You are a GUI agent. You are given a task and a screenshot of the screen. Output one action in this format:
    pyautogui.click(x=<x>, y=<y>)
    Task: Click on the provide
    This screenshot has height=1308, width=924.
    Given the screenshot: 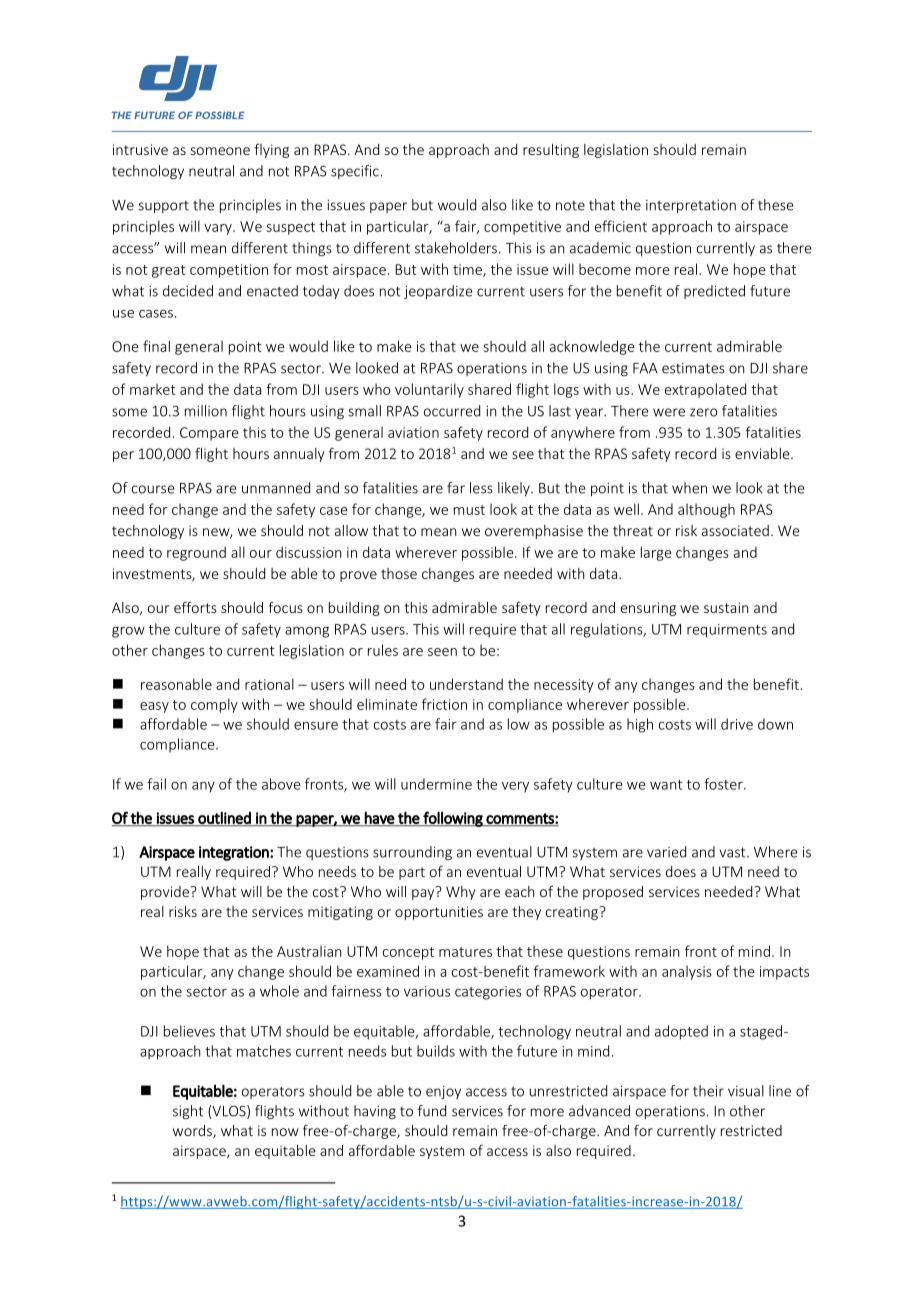 What is the action you would take?
    pyautogui.click(x=165, y=893)
